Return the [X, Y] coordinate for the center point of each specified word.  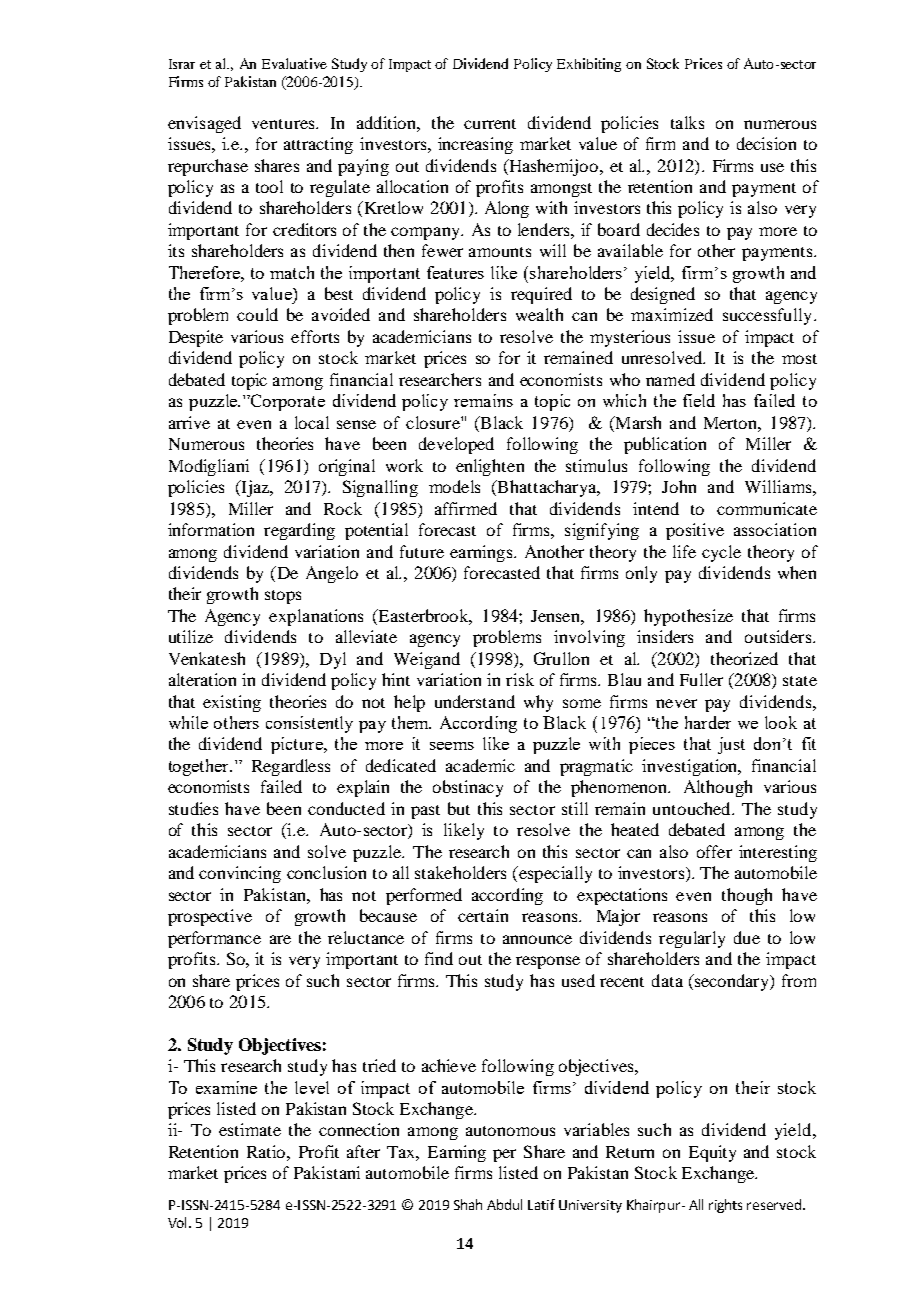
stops [283, 597]
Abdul [504, 1204]
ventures [284, 124]
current [490, 124]
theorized [744, 658]
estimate [250, 1129]
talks [687, 122]
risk [520, 679]
